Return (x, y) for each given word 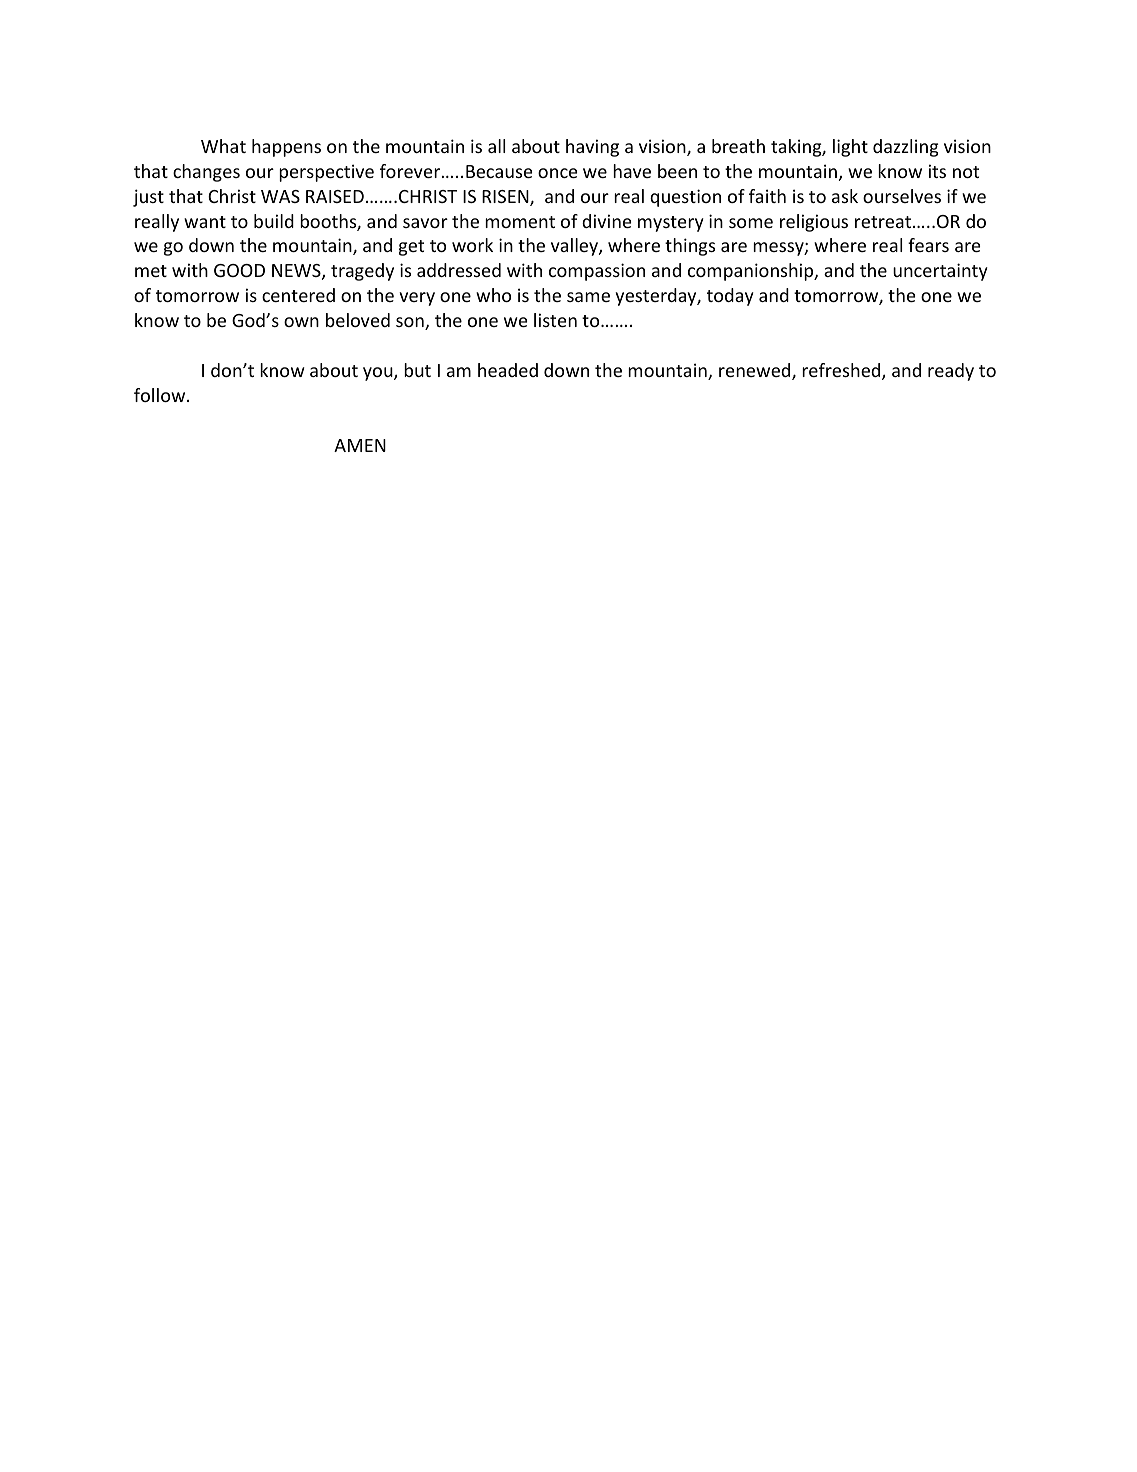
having (592, 148)
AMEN (360, 445)
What (223, 146)
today (730, 297)
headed (508, 370)
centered (298, 295)
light (850, 148)
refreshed (842, 371)
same (588, 297)
